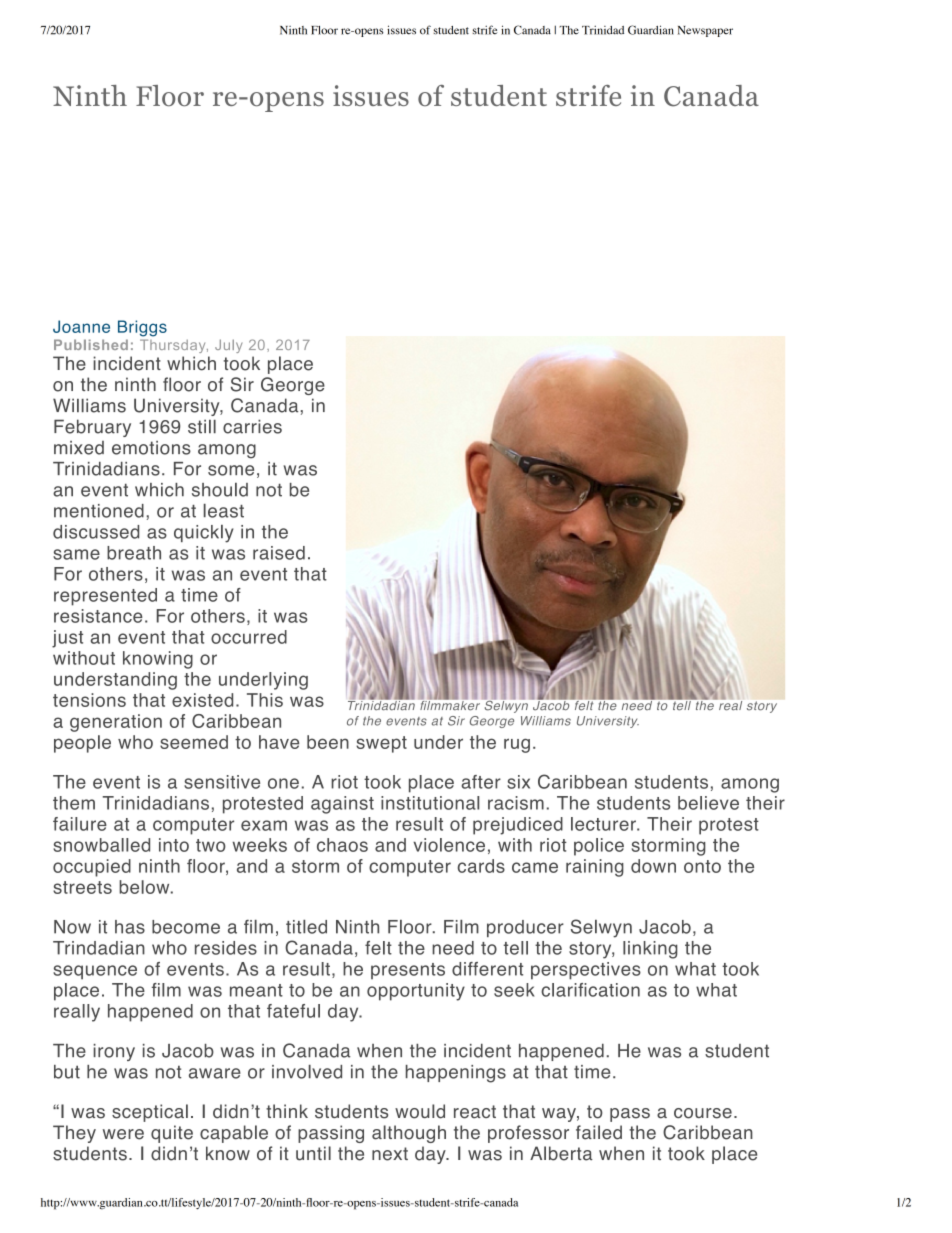 This page has height=1233, width=952. Describe the element at coordinates (142, 328) in the page. I see `Briggs` at that location.
